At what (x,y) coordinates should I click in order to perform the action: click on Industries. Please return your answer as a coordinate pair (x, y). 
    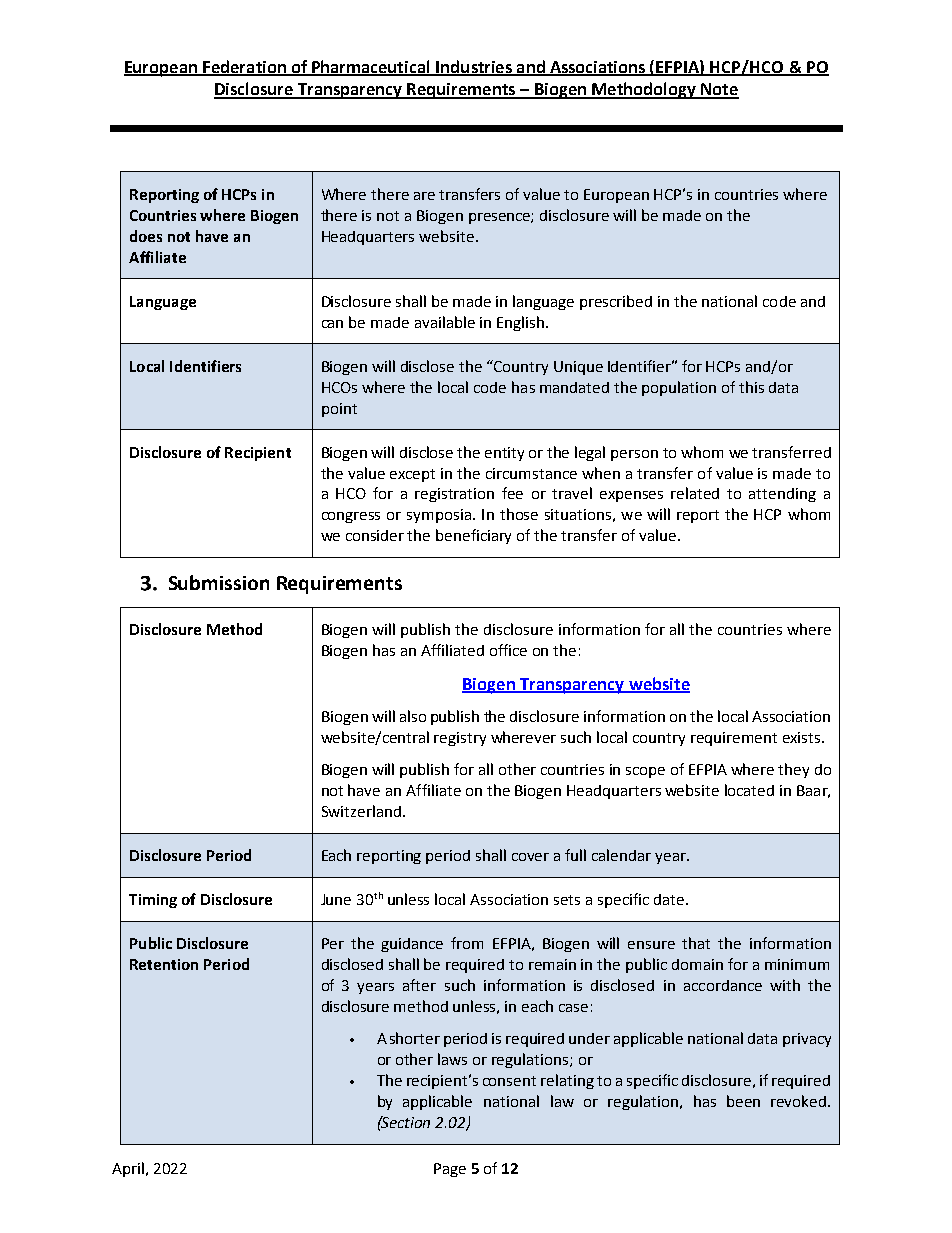
    Looking at the image, I should click on (474, 67).
